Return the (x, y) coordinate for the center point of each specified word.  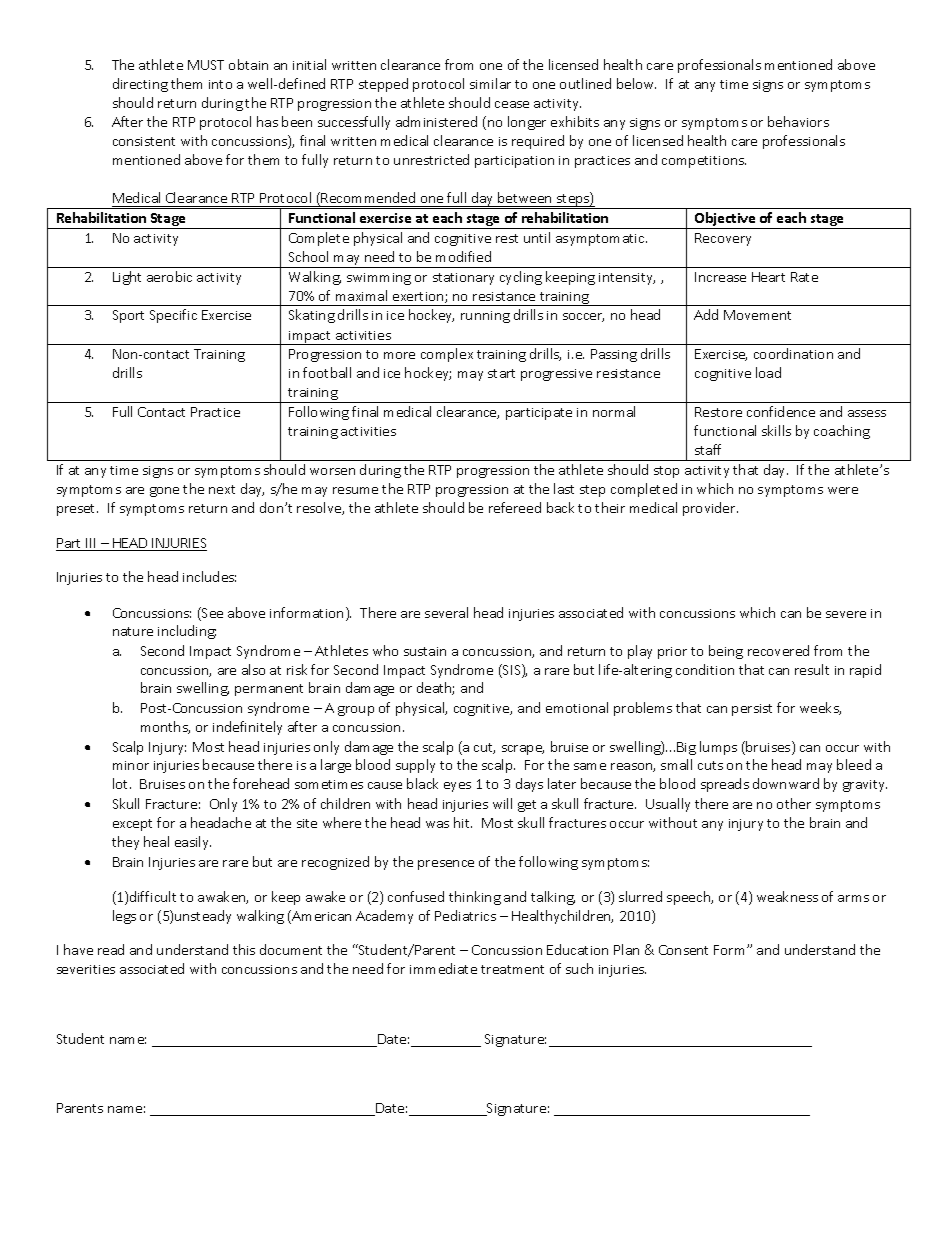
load (768, 372)
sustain (425, 651)
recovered (778, 650)
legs (124, 917)
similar (490, 83)
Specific (173, 316)
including (187, 632)
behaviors (798, 121)
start (501, 373)
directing (140, 85)
